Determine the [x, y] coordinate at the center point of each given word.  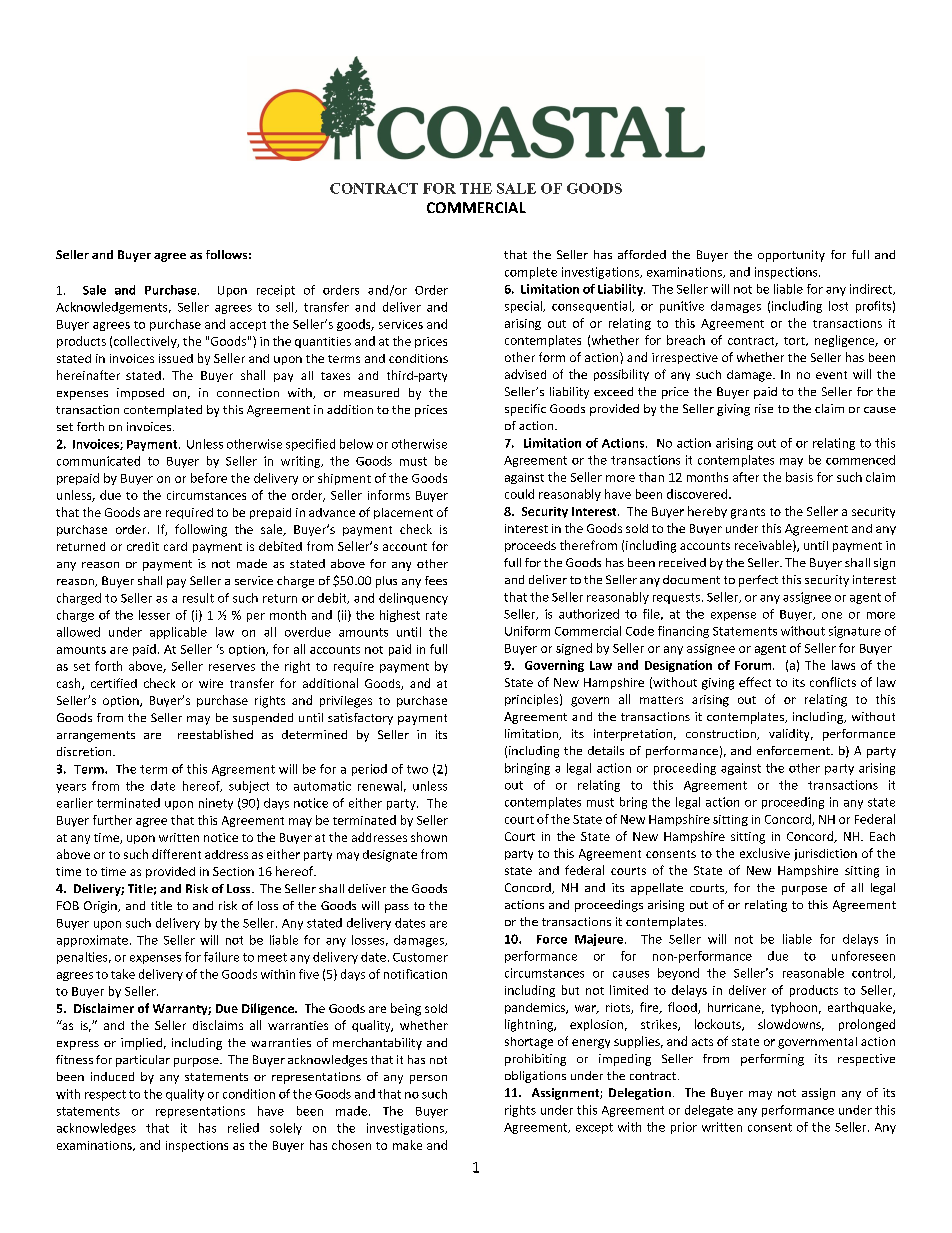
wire [211, 683]
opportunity [791, 256]
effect [755, 682]
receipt [276, 291]
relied [243, 1128]
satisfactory [360, 719]
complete [531, 273]
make [407, 1145]
